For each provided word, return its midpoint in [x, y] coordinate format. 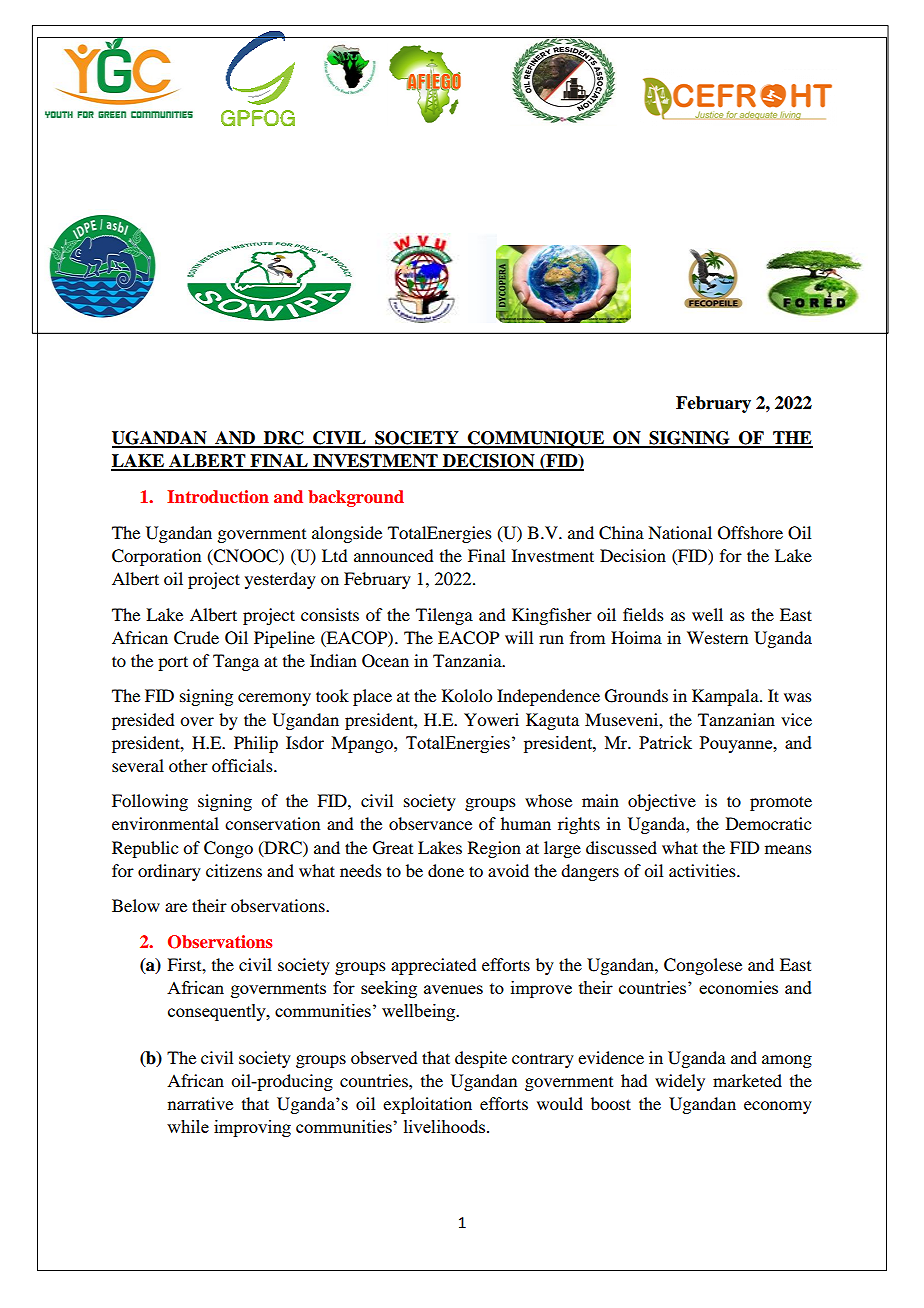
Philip [256, 744]
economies [738, 987]
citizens [234, 870]
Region [494, 849]
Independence [548, 697]
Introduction [218, 496]
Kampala [726, 697]
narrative [200, 1103]
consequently [218, 1012]
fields [643, 614]
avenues [453, 989]
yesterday [280, 580]
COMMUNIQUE [536, 439]
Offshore [750, 533]
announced [393, 555]
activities [703, 870]
